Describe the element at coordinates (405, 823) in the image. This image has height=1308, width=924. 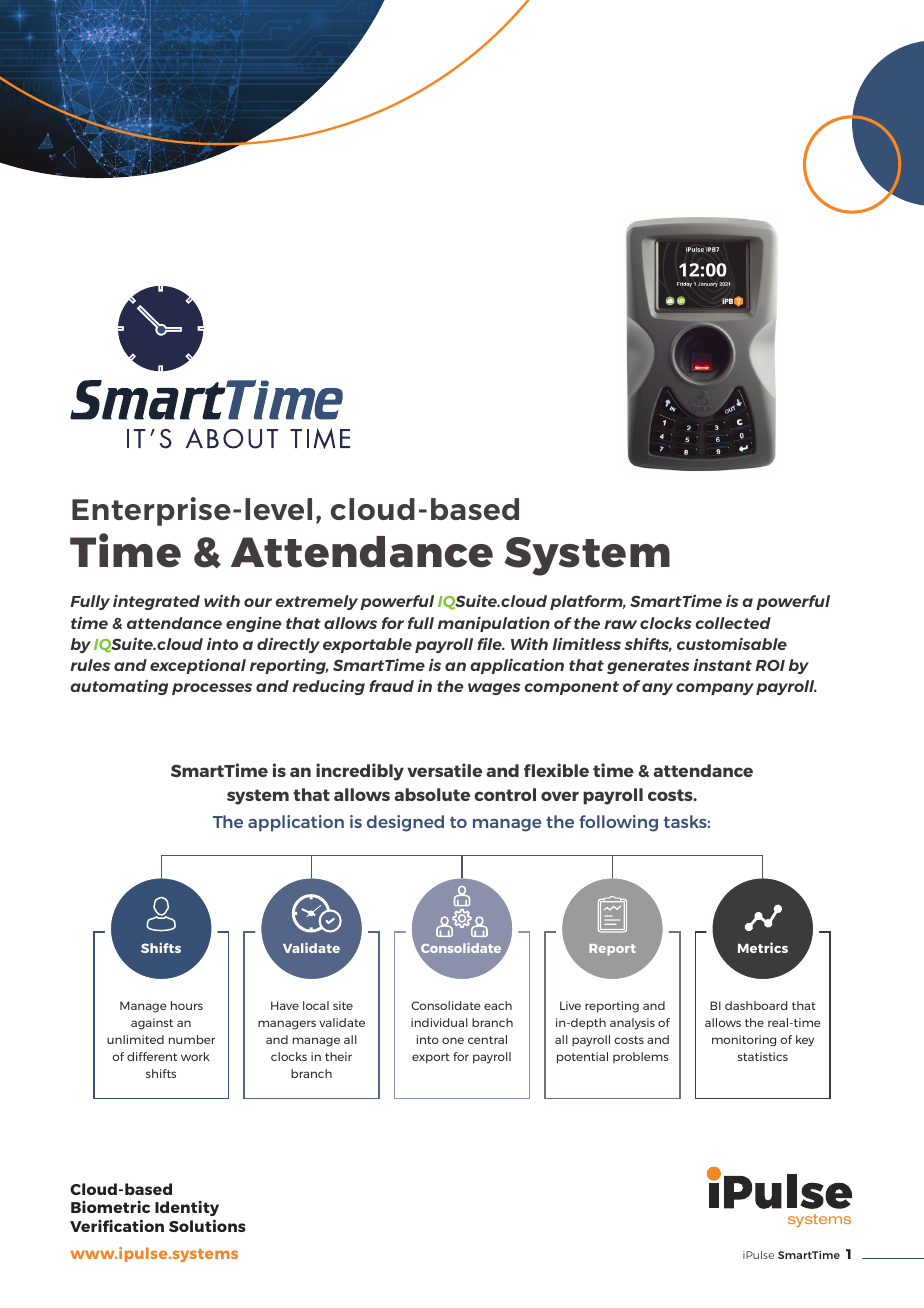
I see `designed` at that location.
